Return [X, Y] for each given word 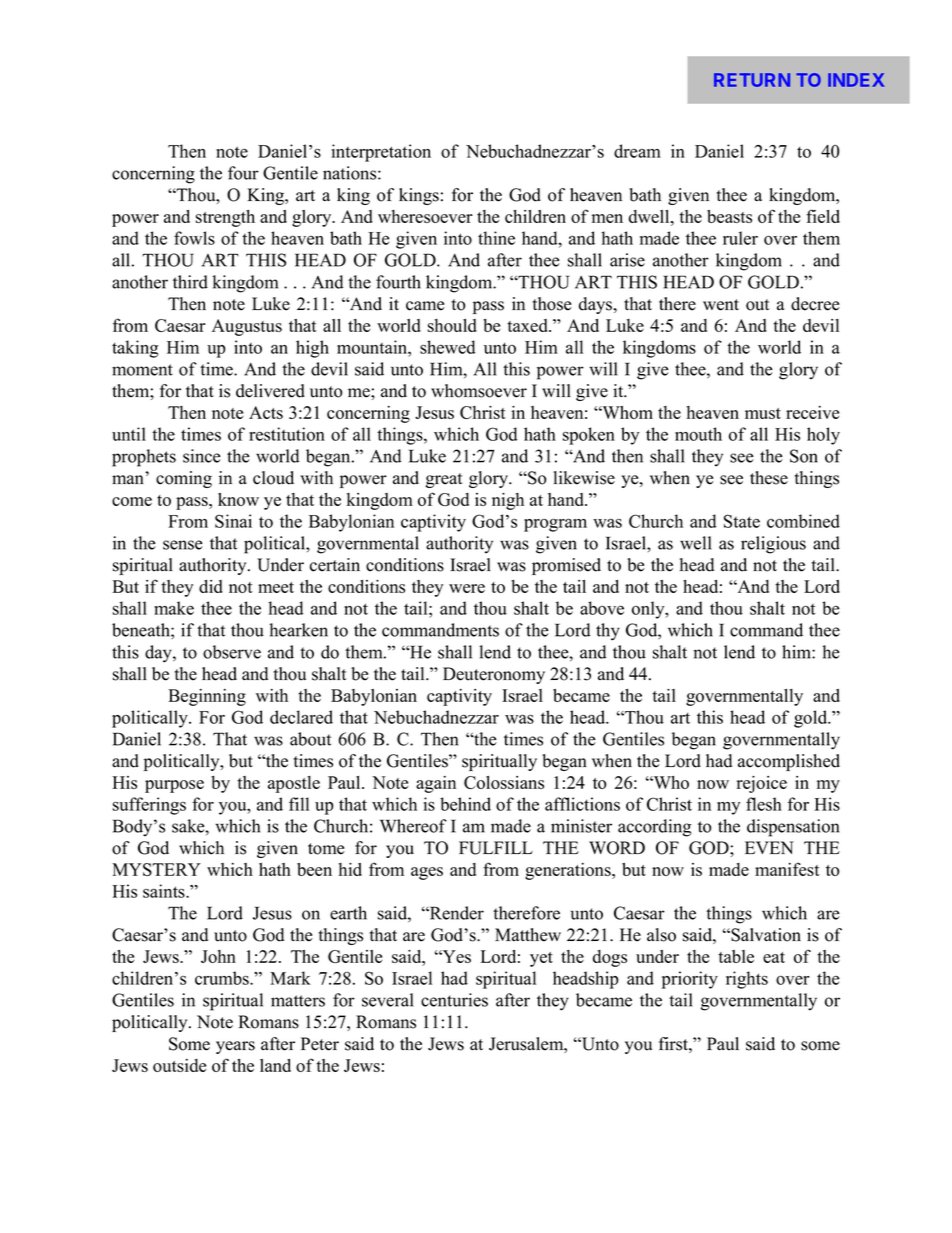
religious [773, 545]
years [235, 1047]
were [467, 588]
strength [225, 218]
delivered [270, 391]
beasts [729, 216]
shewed [447, 347]
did [211, 586]
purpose [174, 786]
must [763, 413]
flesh [764, 804]
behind [465, 804]
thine [496, 238]
